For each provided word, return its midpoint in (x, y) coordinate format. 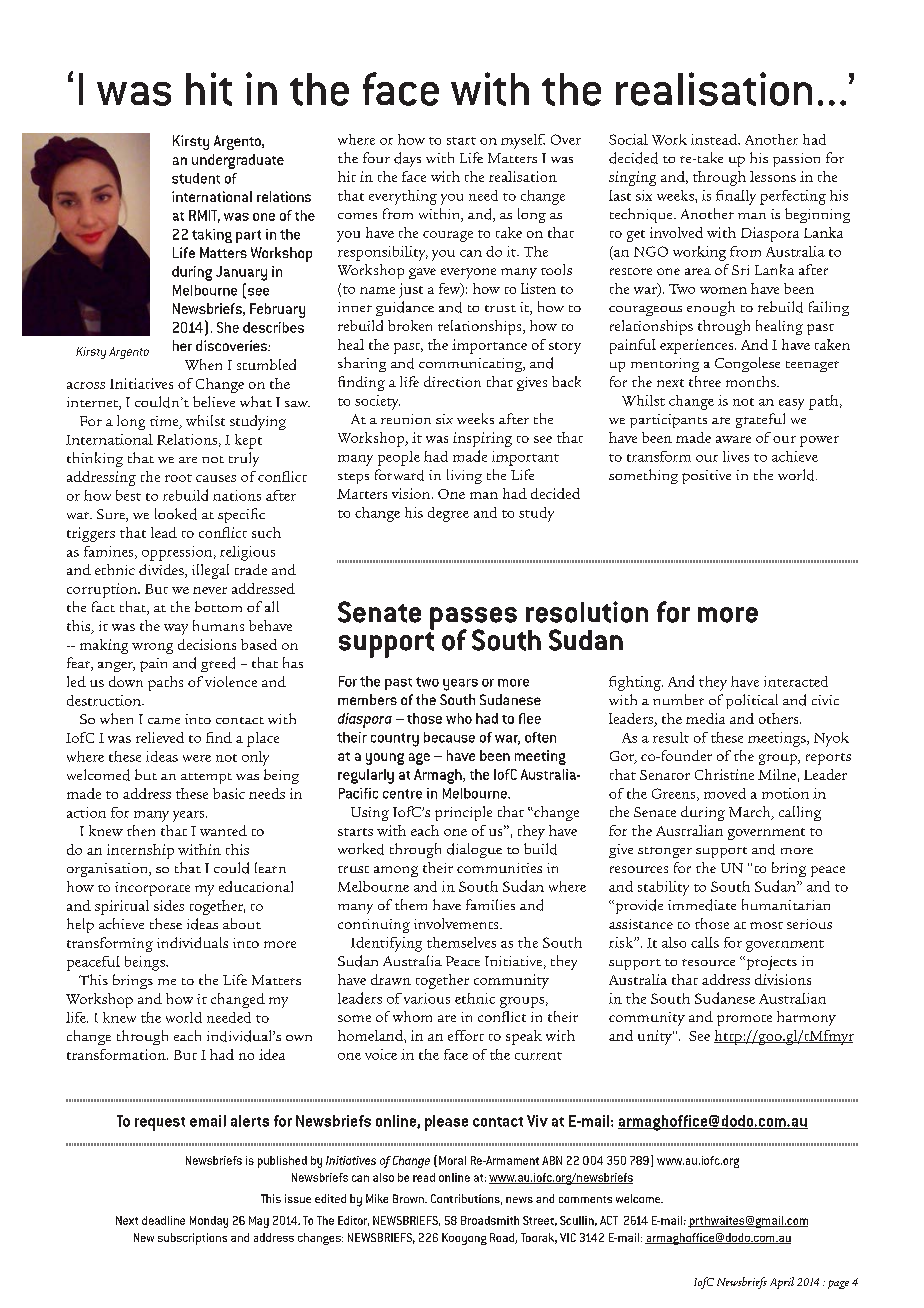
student (196, 178)
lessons (773, 176)
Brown (409, 1198)
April (782, 1283)
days (407, 159)
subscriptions (192, 1239)
